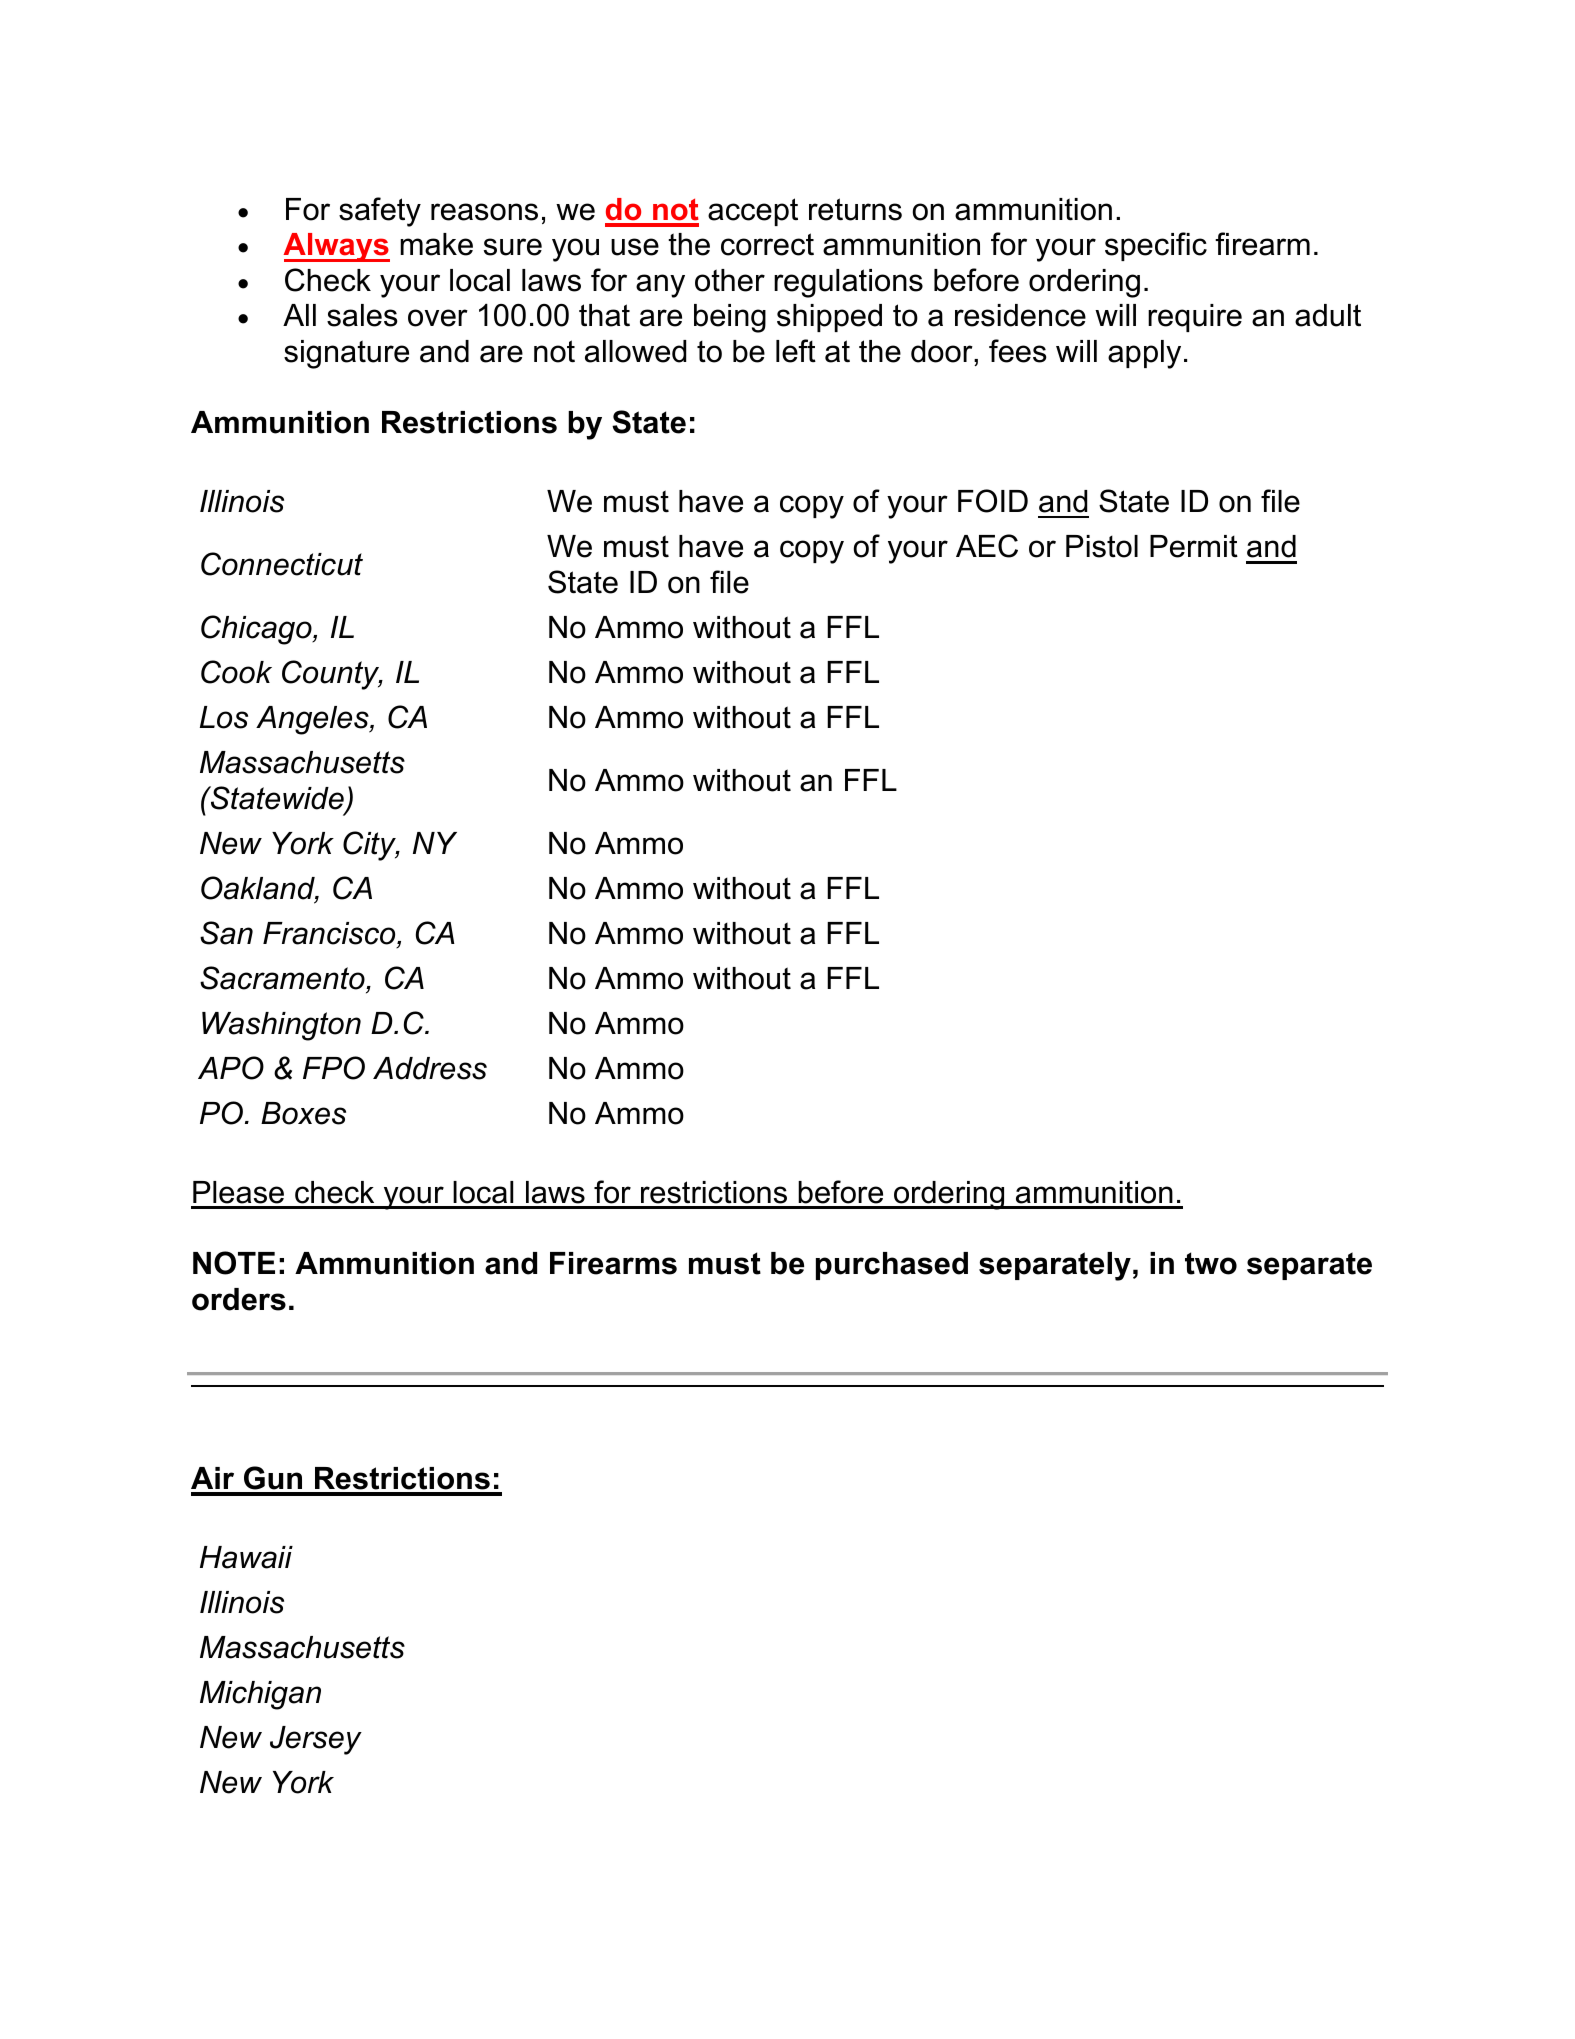  What do you see at coordinates (330, 933) in the screenshot?
I see `Francisco` at bounding box center [330, 933].
